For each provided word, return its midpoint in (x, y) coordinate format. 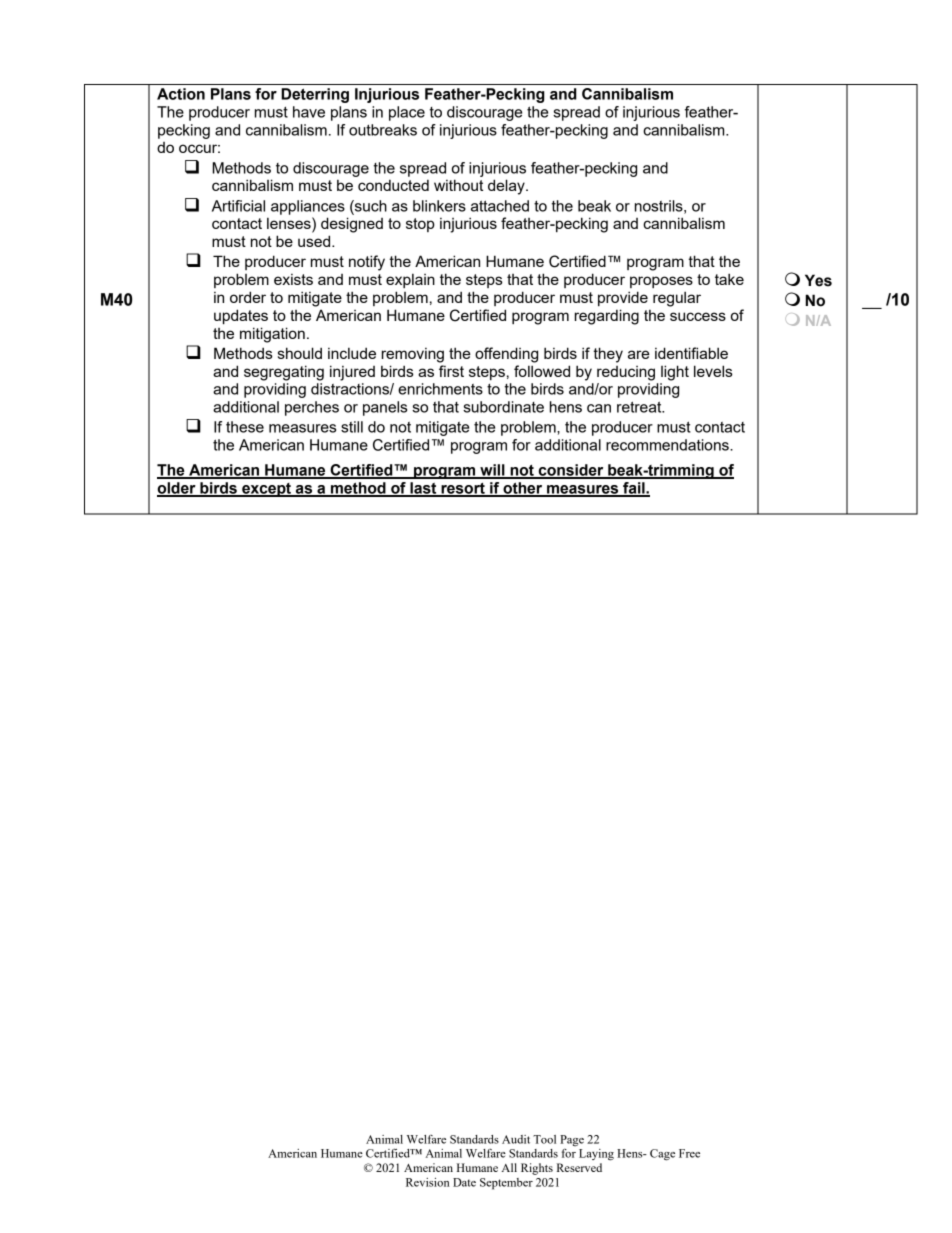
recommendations (668, 445)
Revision (428, 1182)
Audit (516, 1139)
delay (507, 187)
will (492, 471)
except (266, 490)
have (309, 112)
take (729, 279)
